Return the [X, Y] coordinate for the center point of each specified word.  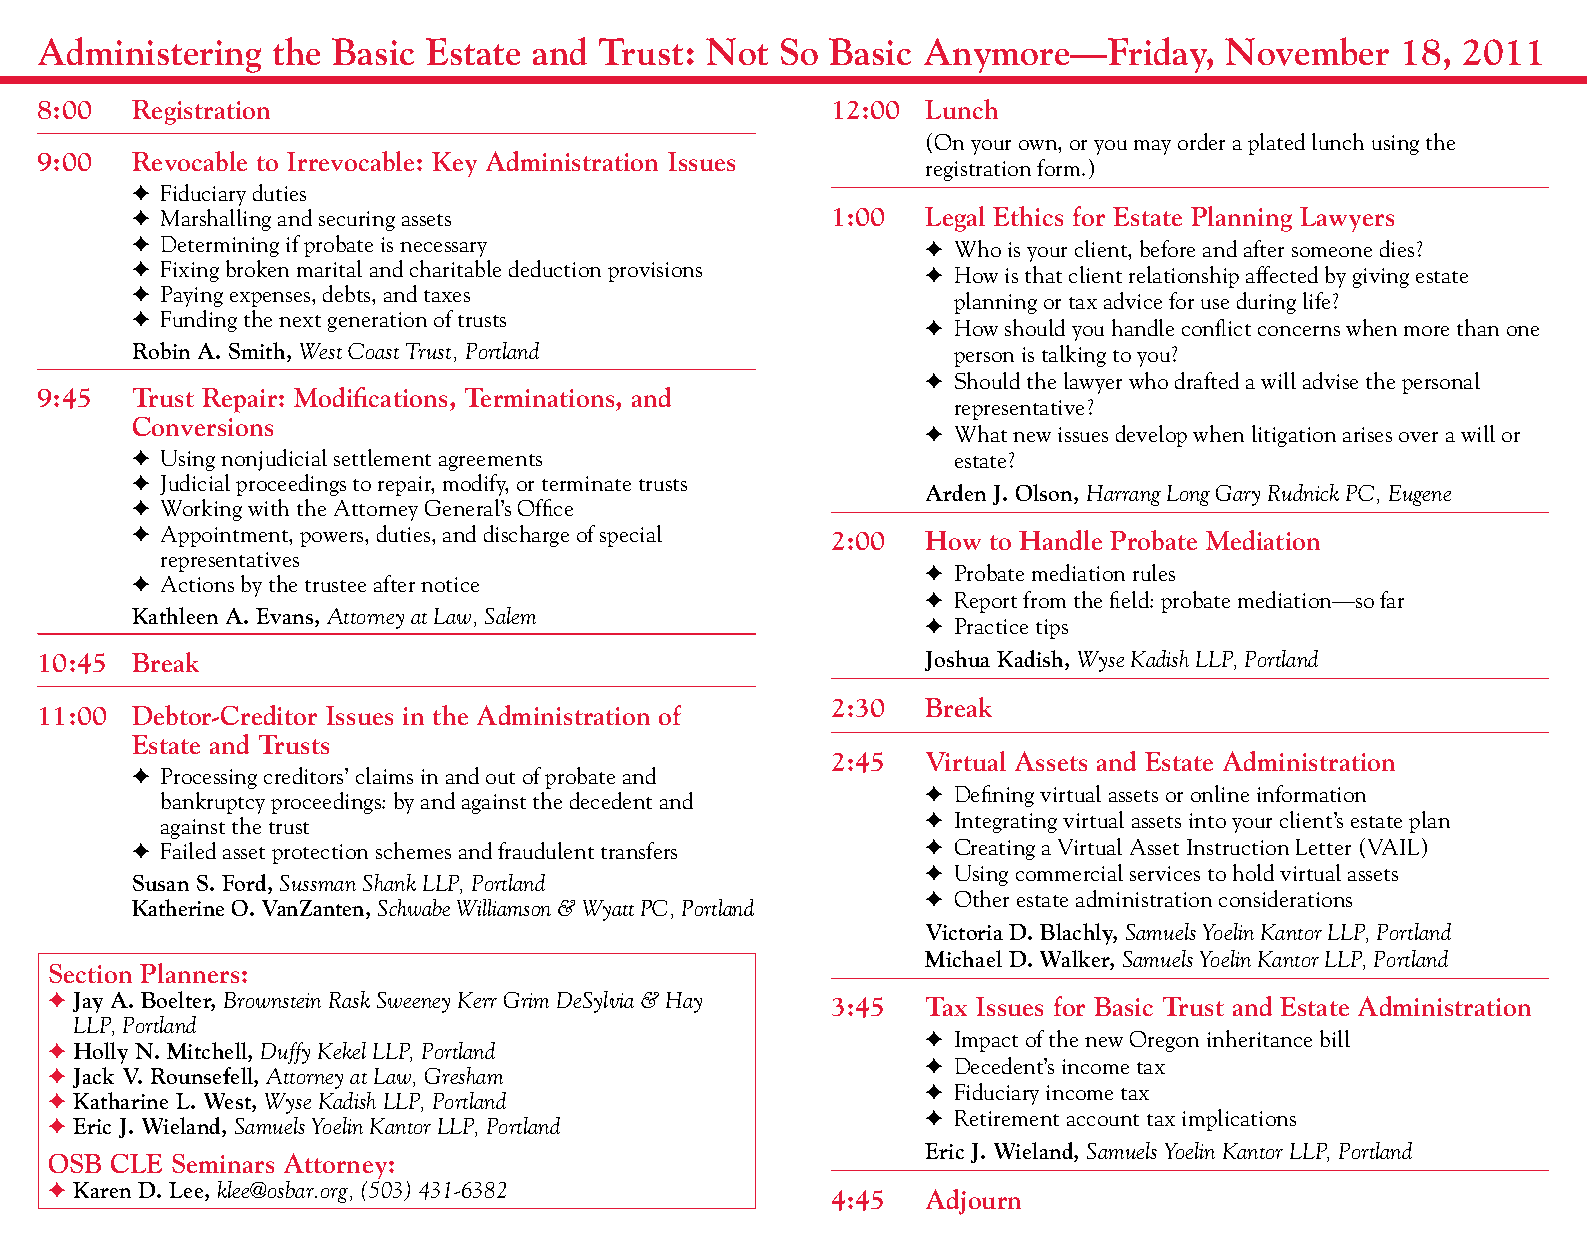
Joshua [957, 660]
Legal [955, 219]
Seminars [223, 1163]
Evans [286, 617]
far [1392, 599]
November [1307, 51]
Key [454, 164]
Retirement [1007, 1118]
